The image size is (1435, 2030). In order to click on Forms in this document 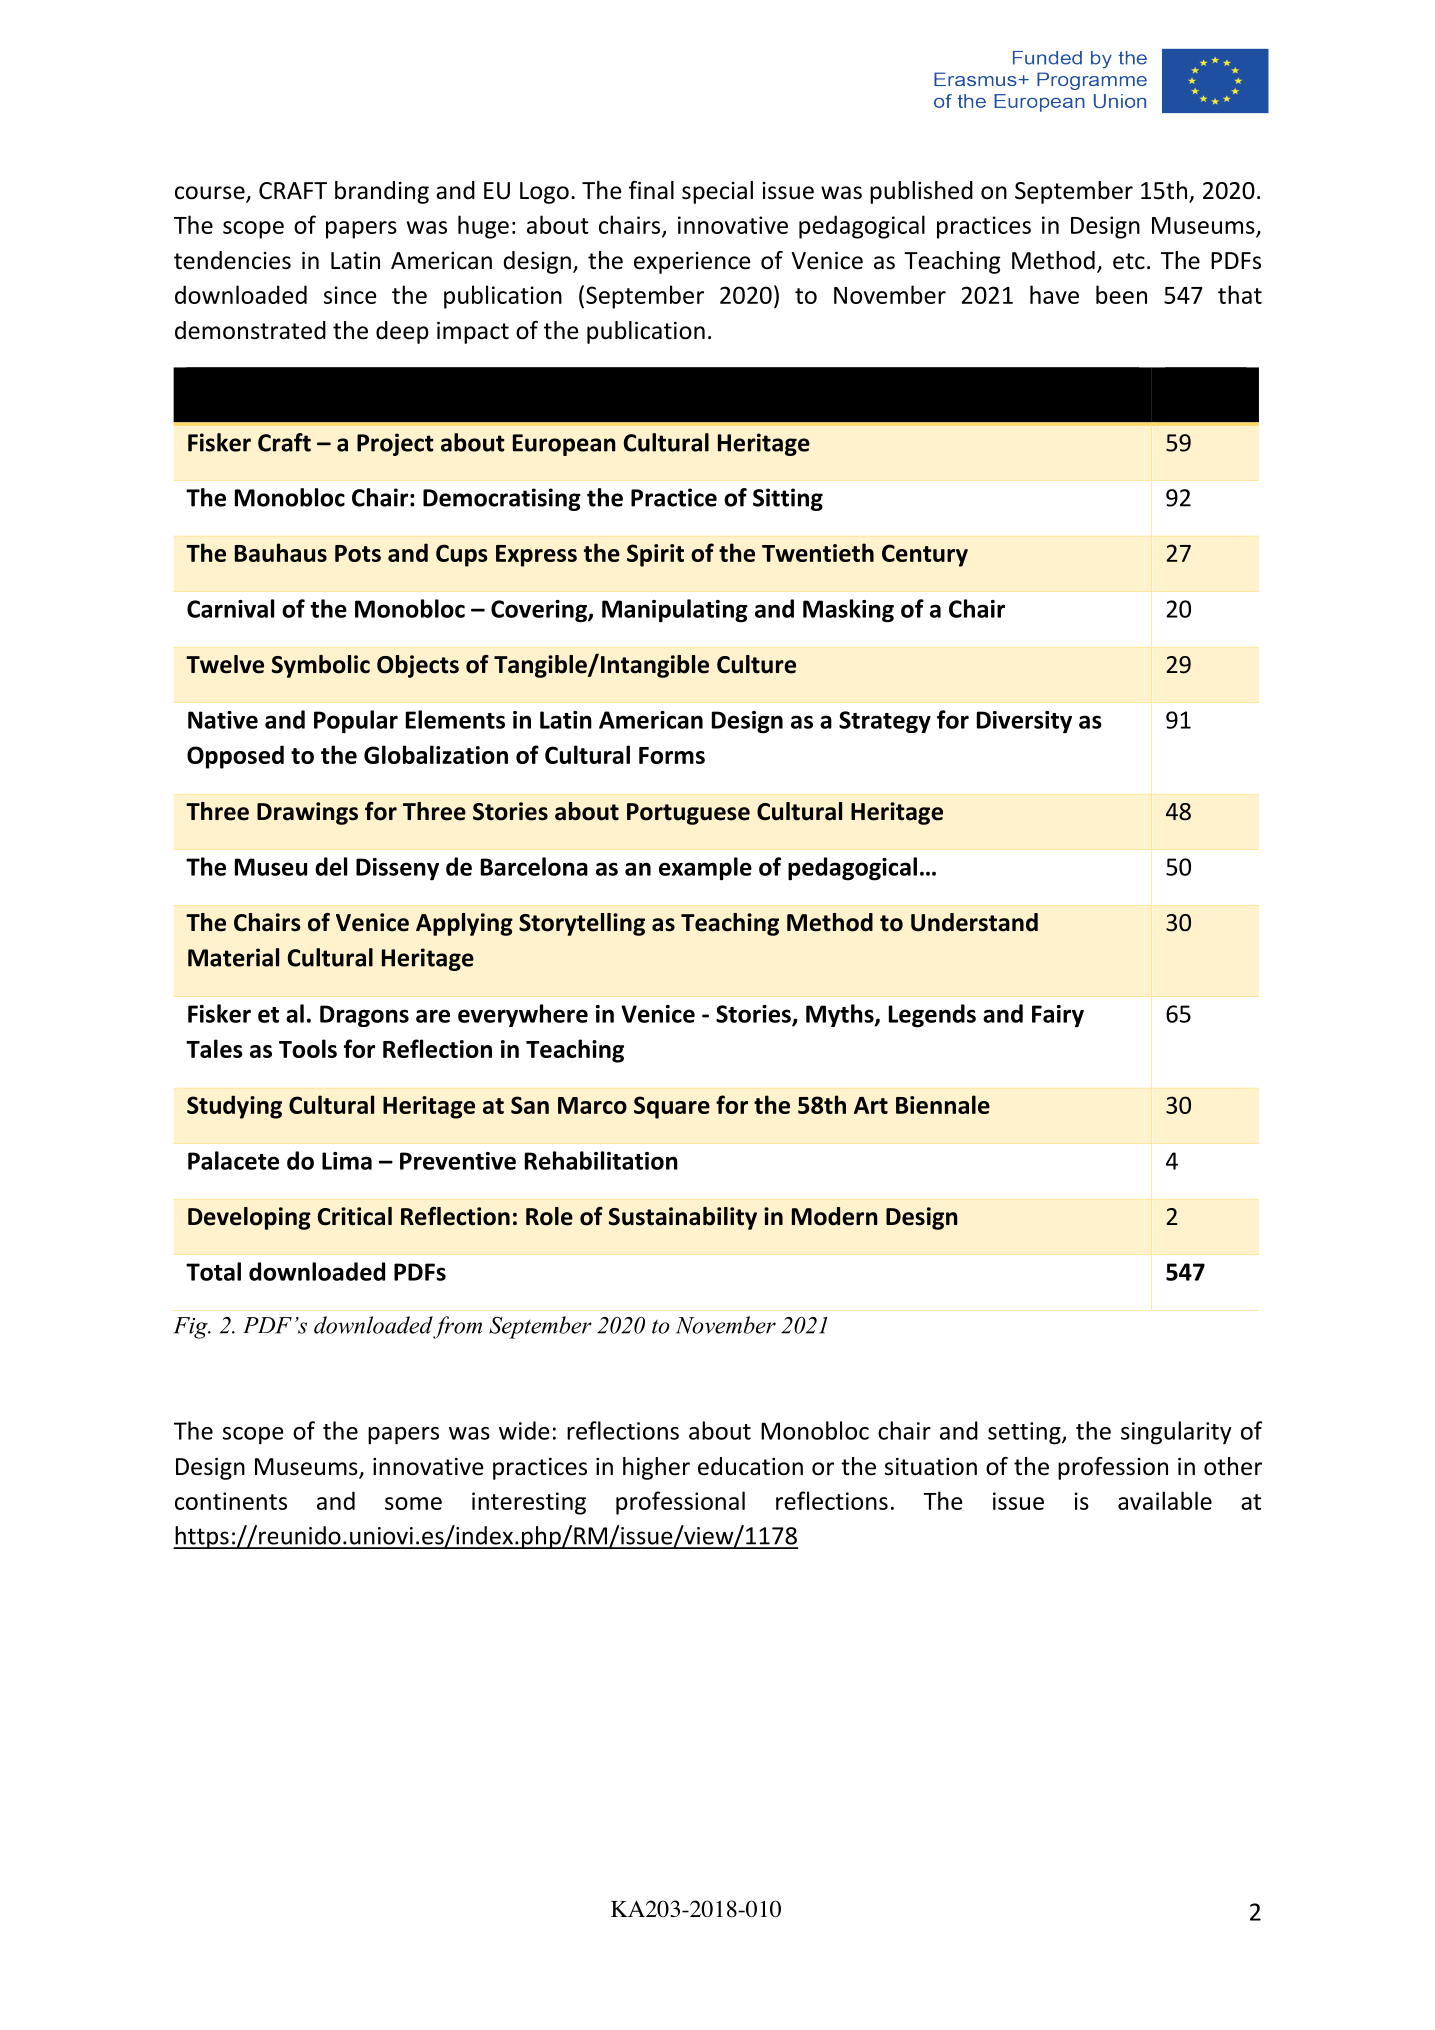, I will do `click(672, 755)`.
